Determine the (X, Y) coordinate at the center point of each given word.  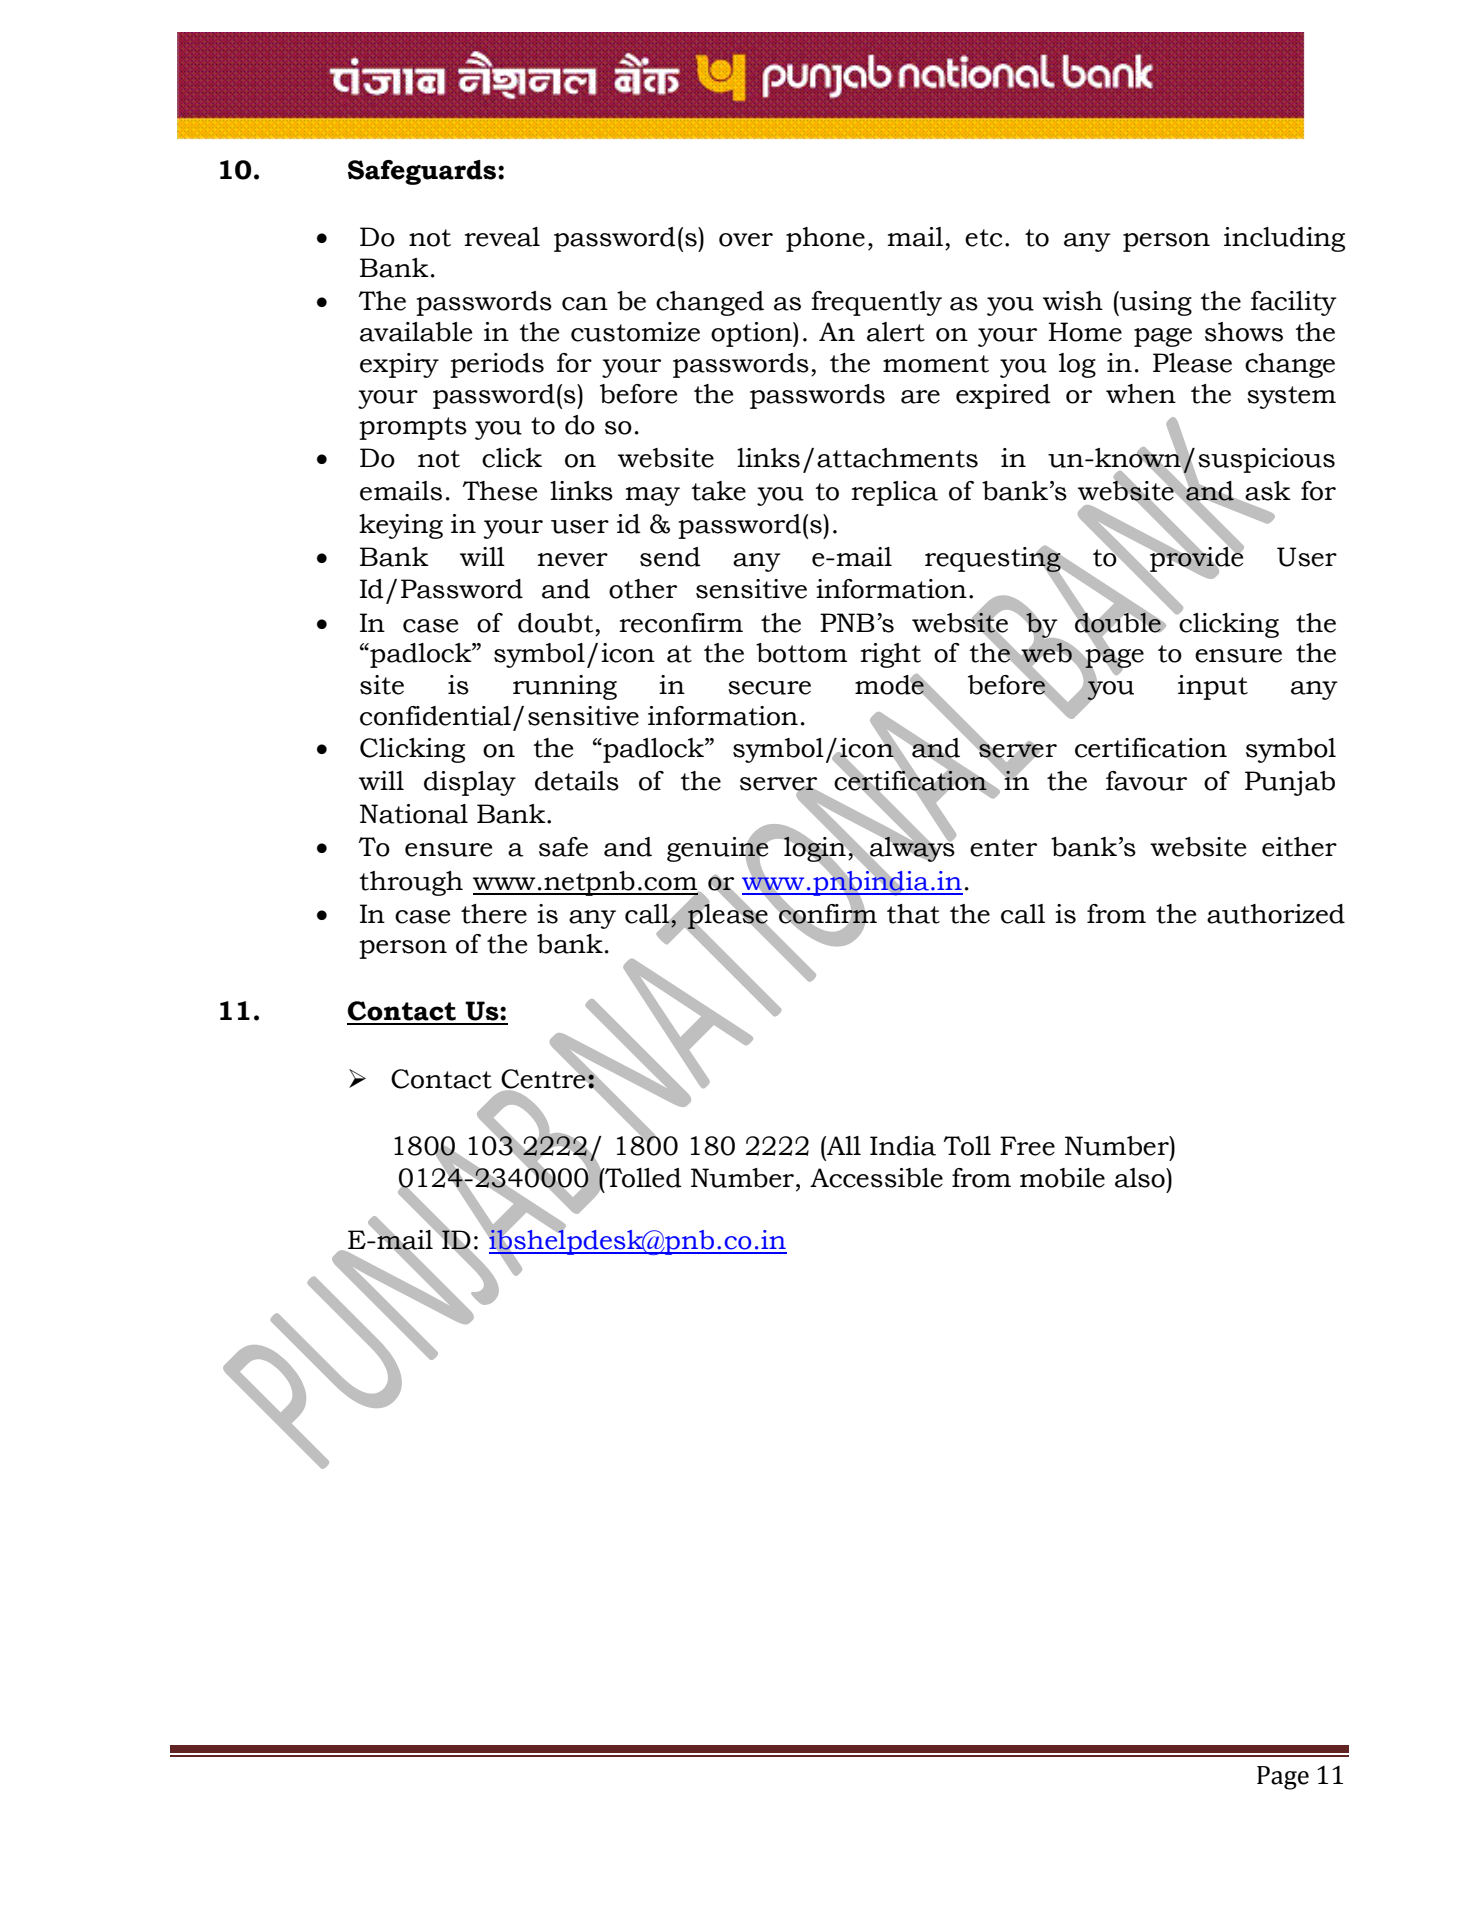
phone (825, 239)
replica (895, 493)
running (565, 687)
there (494, 914)
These (499, 491)
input (1213, 687)
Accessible (876, 1178)
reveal (502, 237)
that (913, 914)
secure (769, 688)
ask (1268, 491)
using (1155, 303)
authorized (1276, 914)
